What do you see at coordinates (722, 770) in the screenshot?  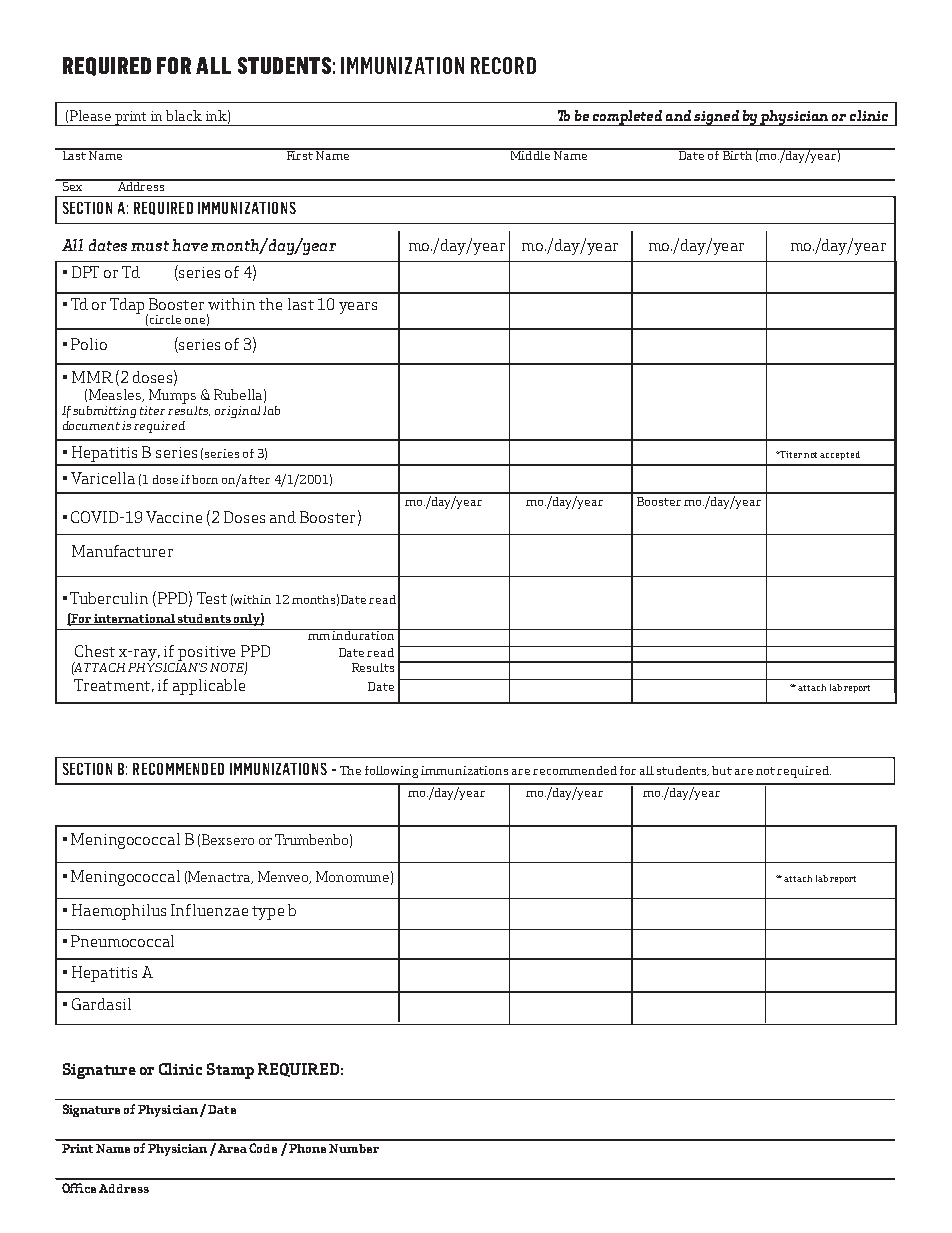 I see `but` at bounding box center [722, 770].
